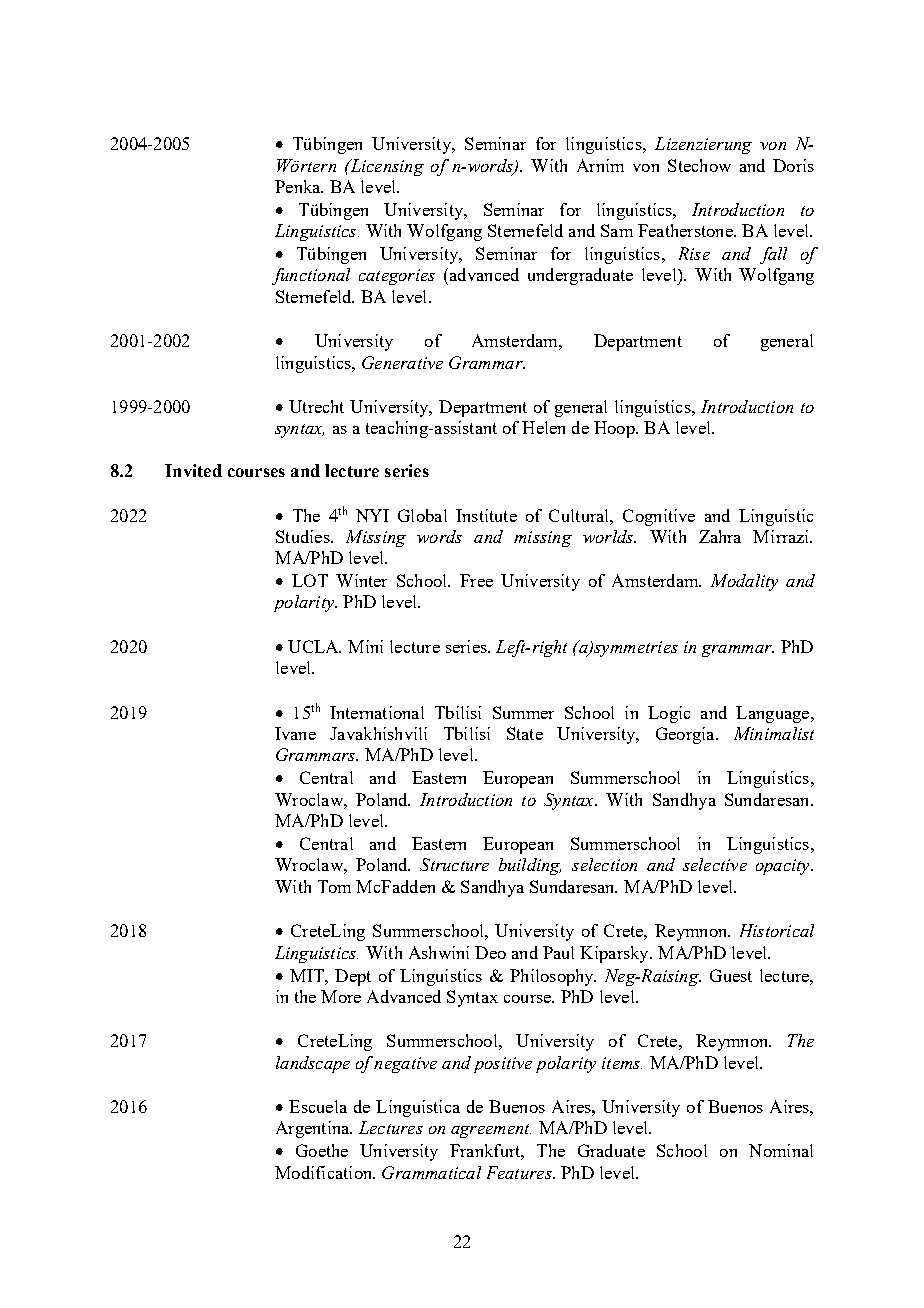 The image size is (924, 1308). What do you see at coordinates (454, 864) in the screenshot?
I see `Structure` at bounding box center [454, 864].
